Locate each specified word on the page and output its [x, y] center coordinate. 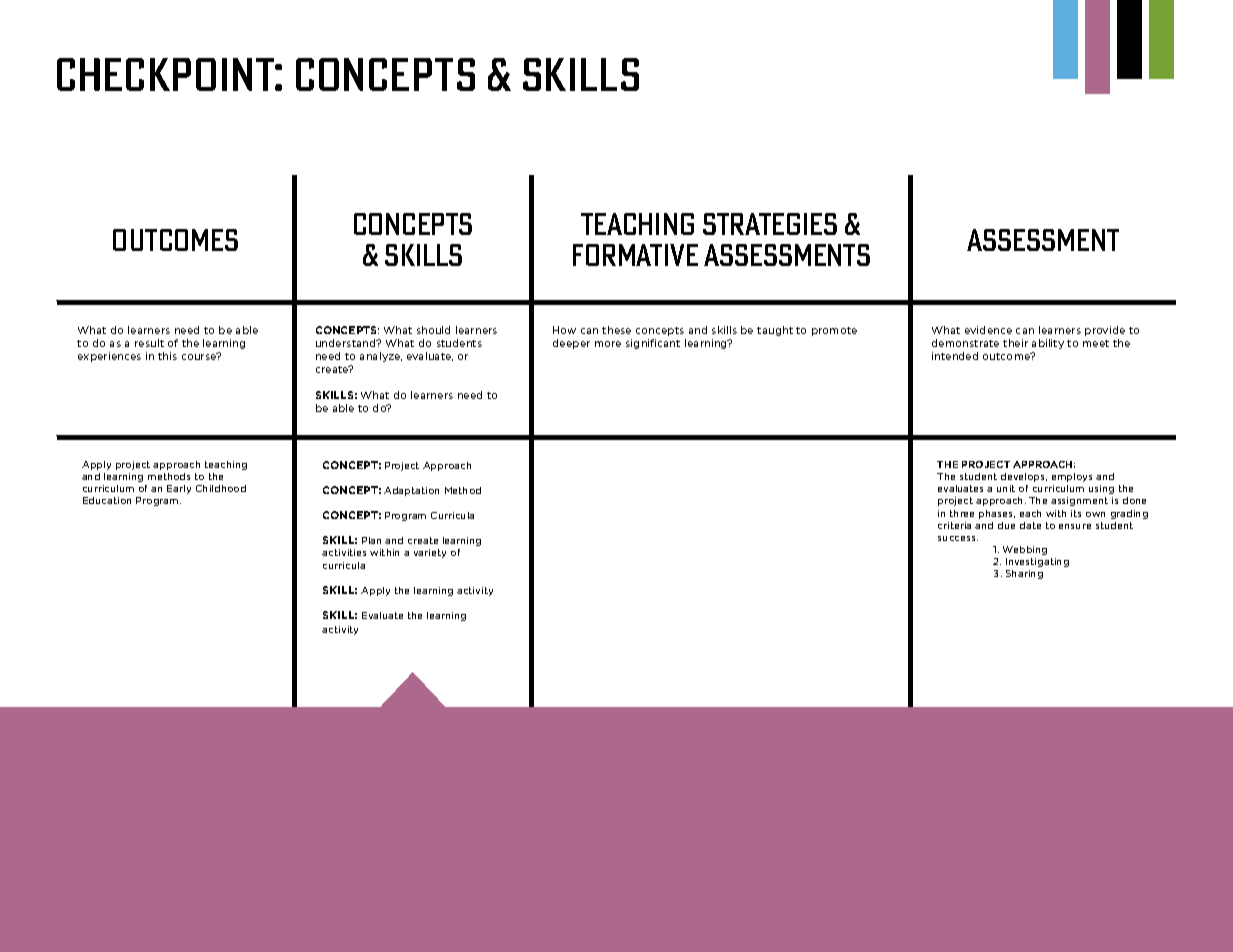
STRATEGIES [770, 224]
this [167, 356]
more [608, 344]
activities [344, 552]
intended [955, 356]
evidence [988, 330]
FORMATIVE [635, 255]
